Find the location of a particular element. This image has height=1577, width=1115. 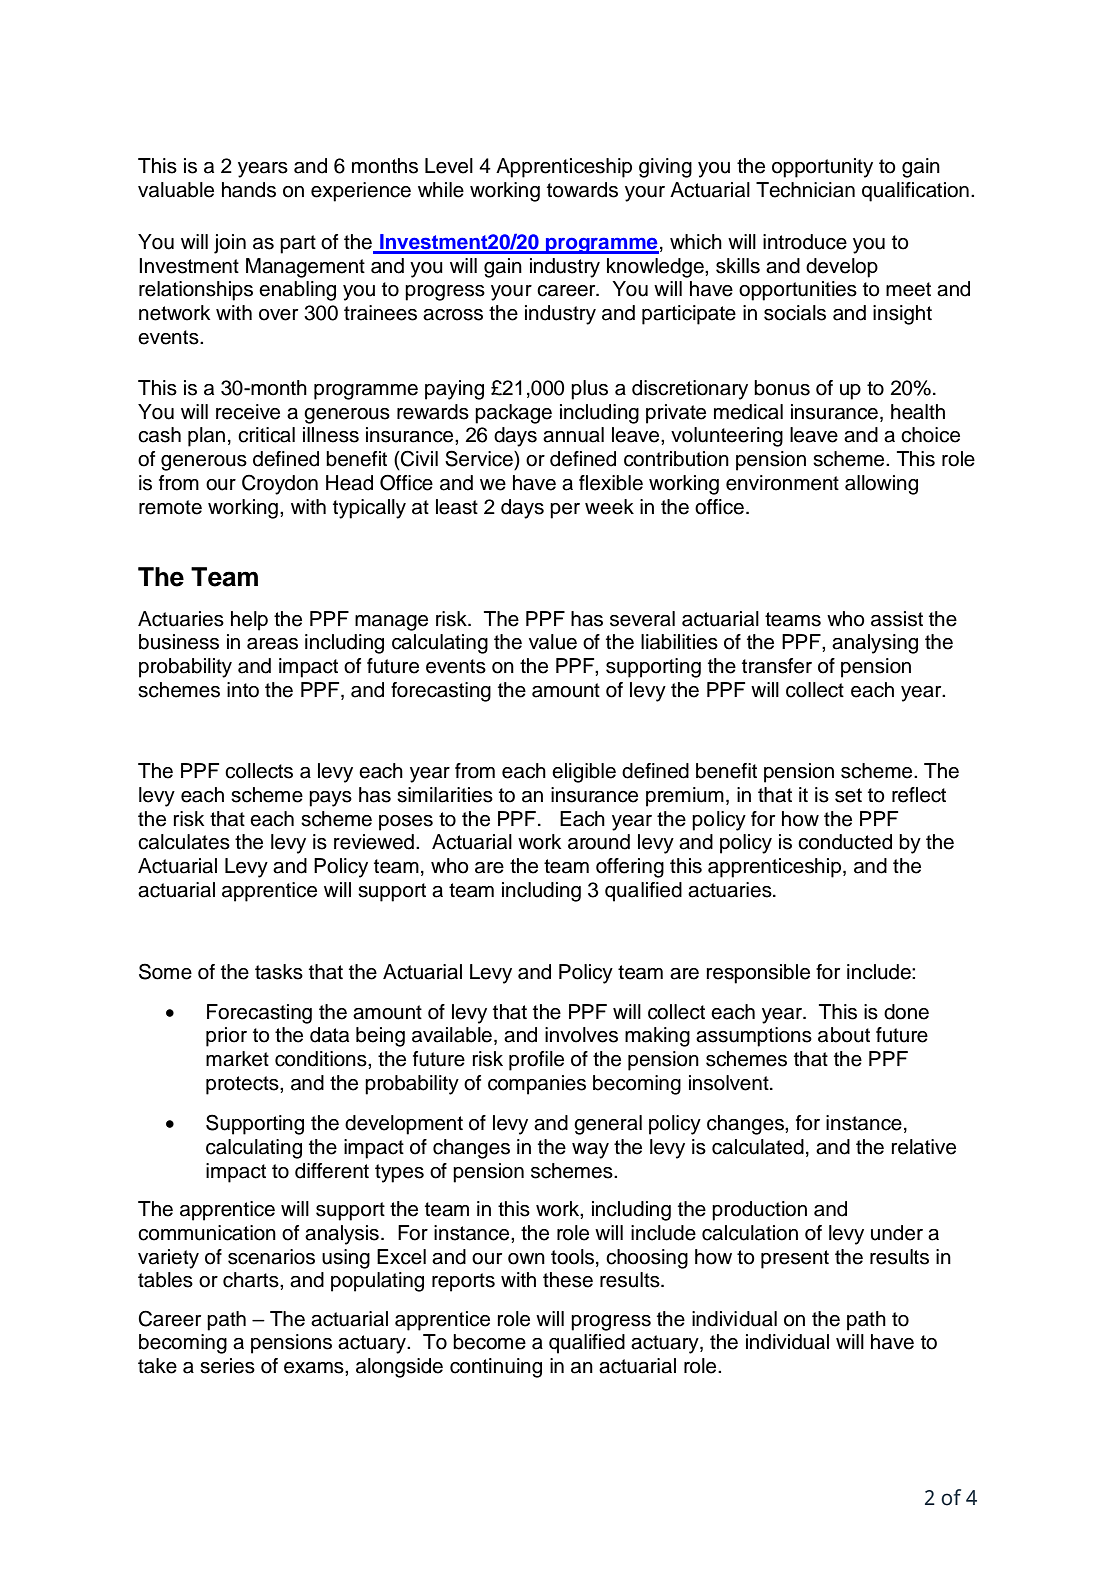

Technician is located at coordinates (805, 190).
